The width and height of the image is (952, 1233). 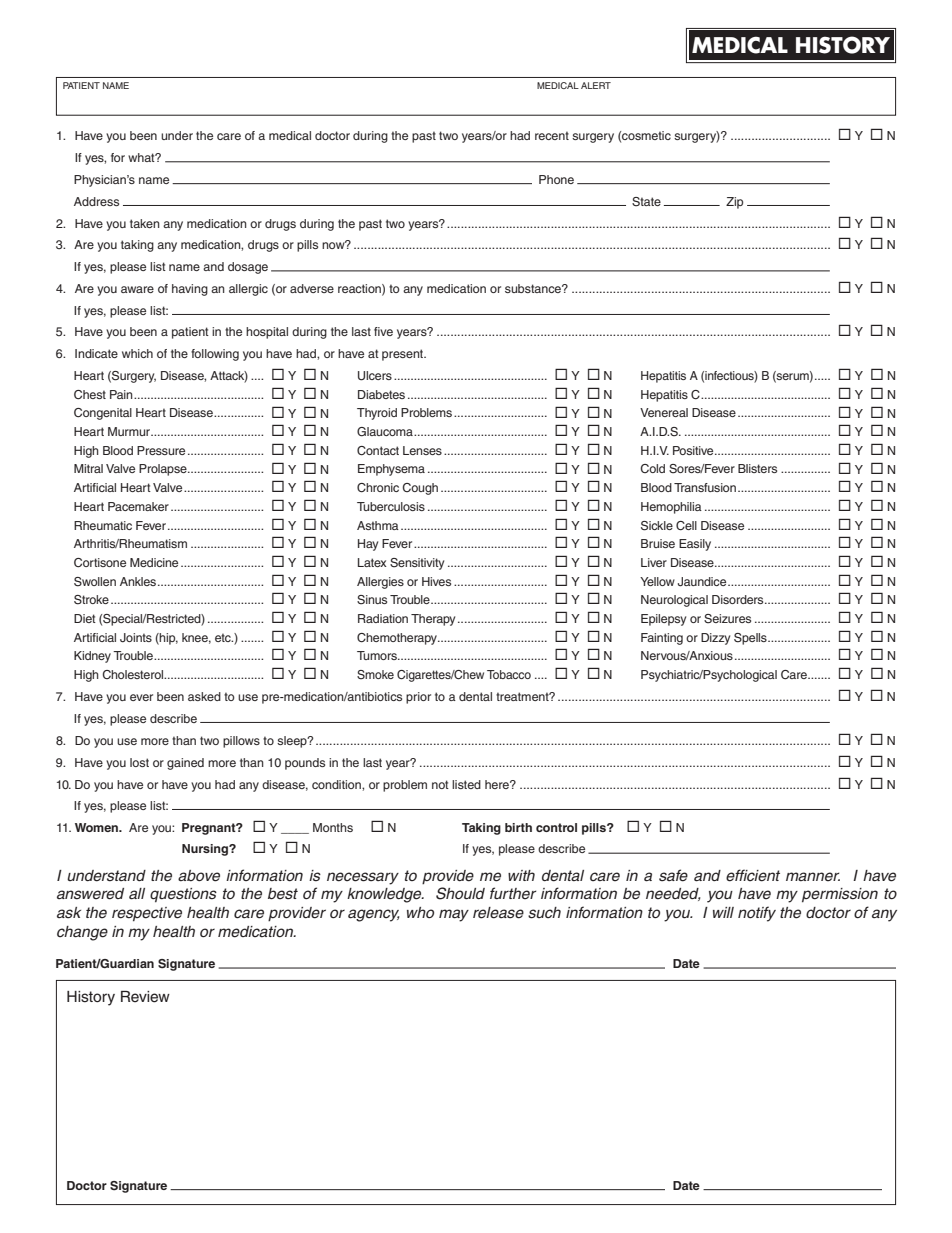 I want to click on Address, so click(x=96, y=201).
